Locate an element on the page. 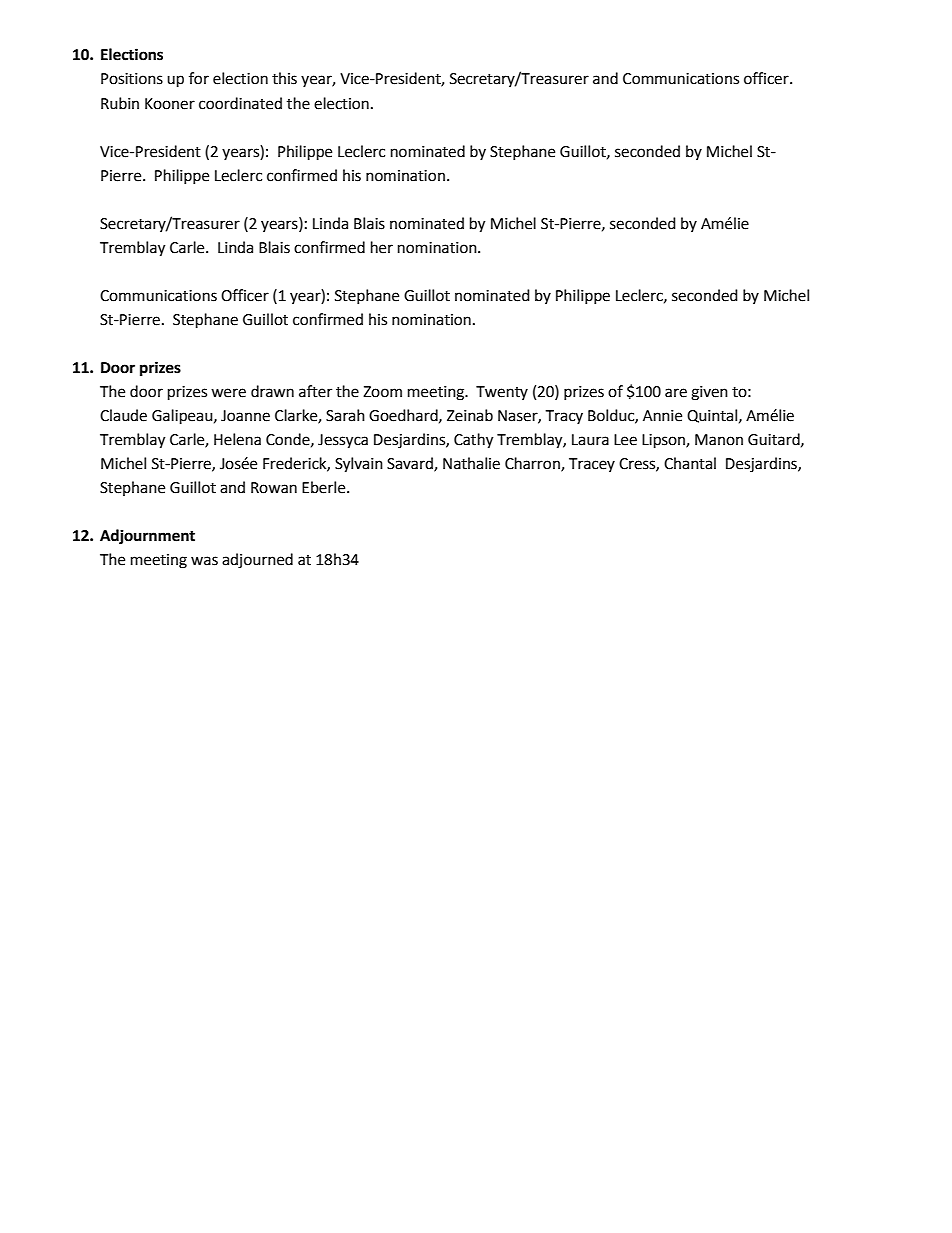 The height and width of the page is (1233, 952). was is located at coordinates (204, 561).
